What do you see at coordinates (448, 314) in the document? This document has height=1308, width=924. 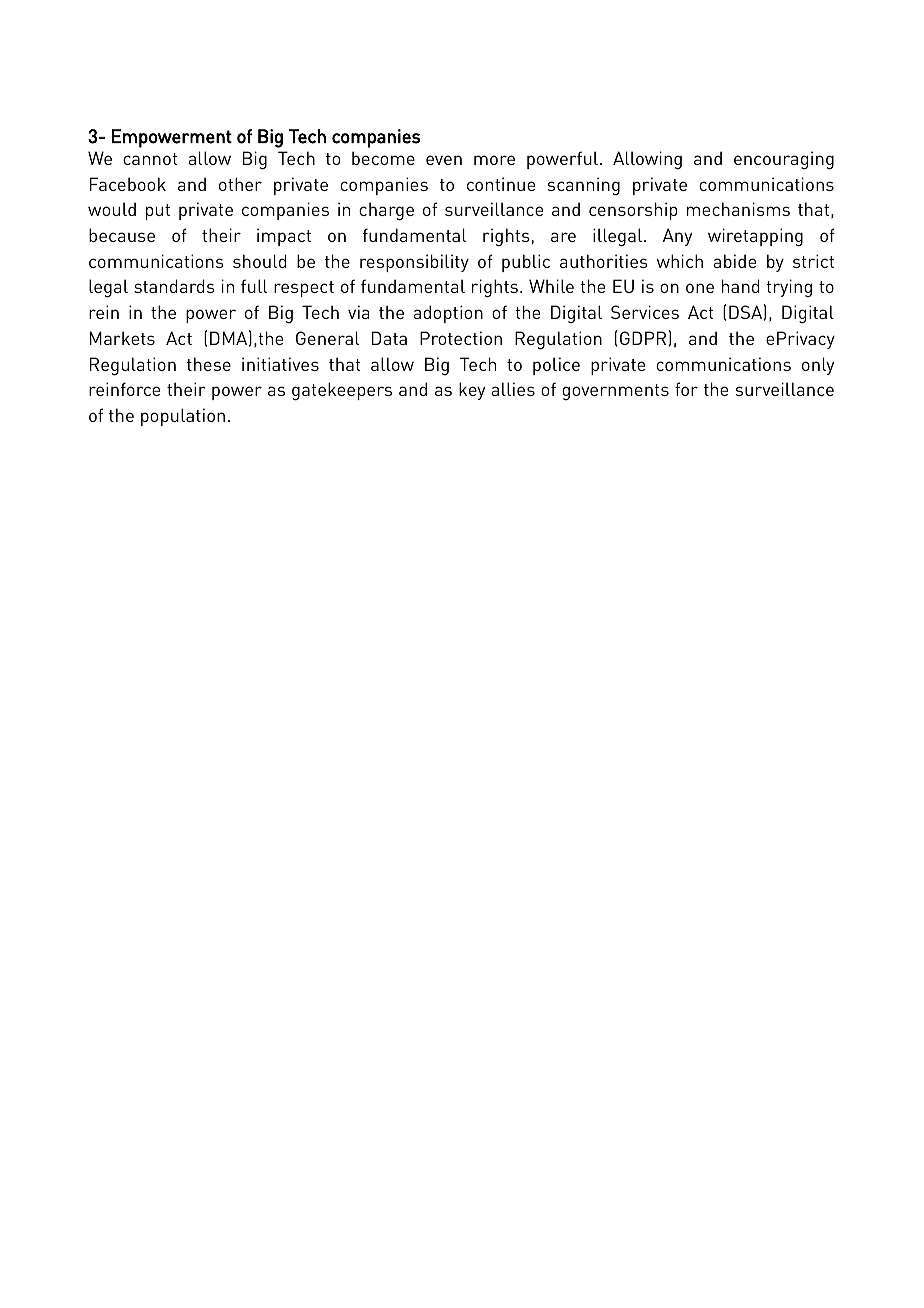 I see `adoption` at bounding box center [448, 314].
